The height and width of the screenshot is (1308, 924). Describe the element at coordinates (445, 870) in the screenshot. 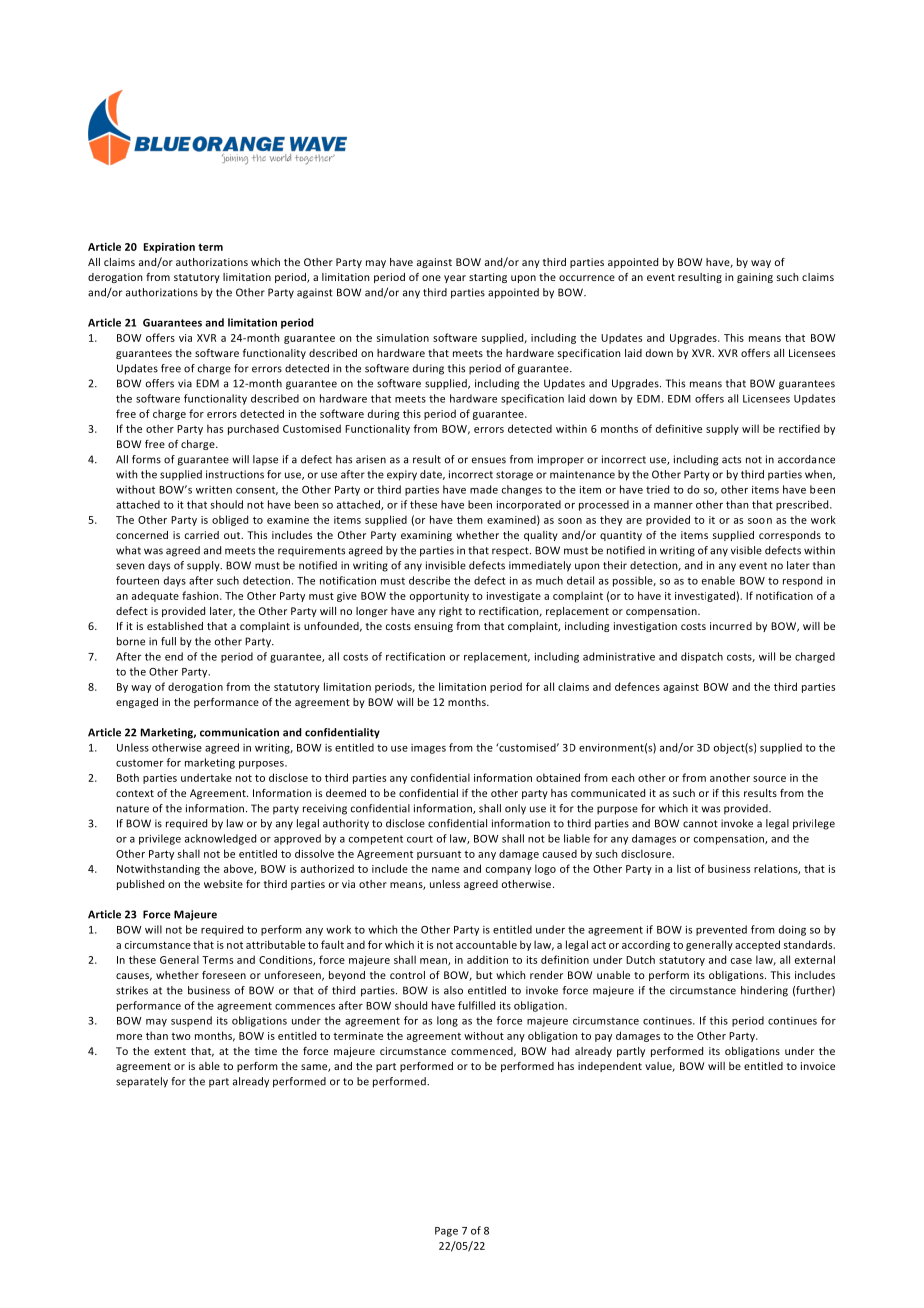

I see `name` at that location.
